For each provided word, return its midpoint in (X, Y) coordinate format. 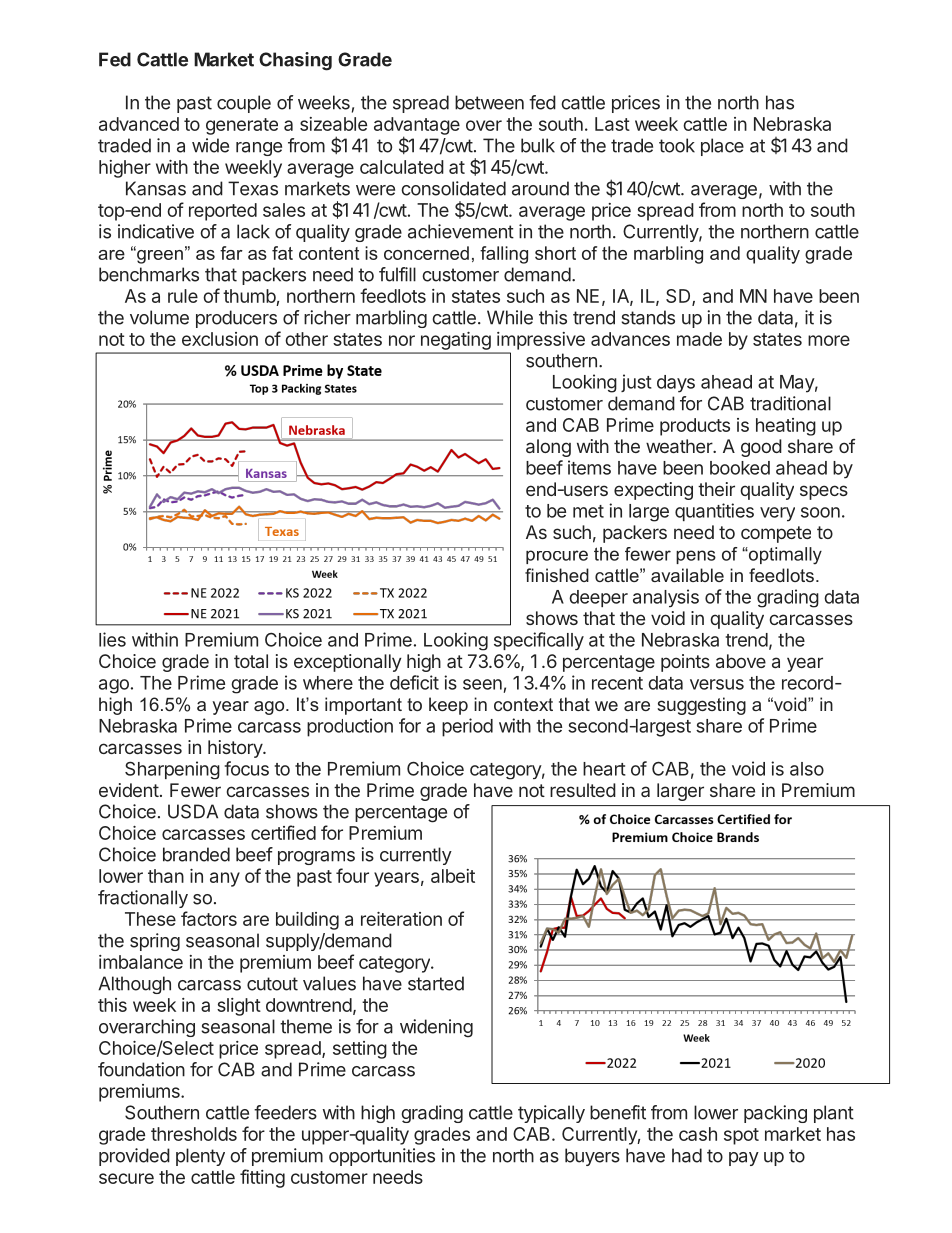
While (510, 317)
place (722, 147)
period (467, 727)
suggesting (701, 706)
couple (244, 104)
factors (209, 918)
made (699, 339)
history (236, 749)
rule (183, 296)
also (807, 769)
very (777, 514)
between (489, 102)
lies (112, 639)
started (436, 983)
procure (557, 557)
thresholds (194, 1134)
